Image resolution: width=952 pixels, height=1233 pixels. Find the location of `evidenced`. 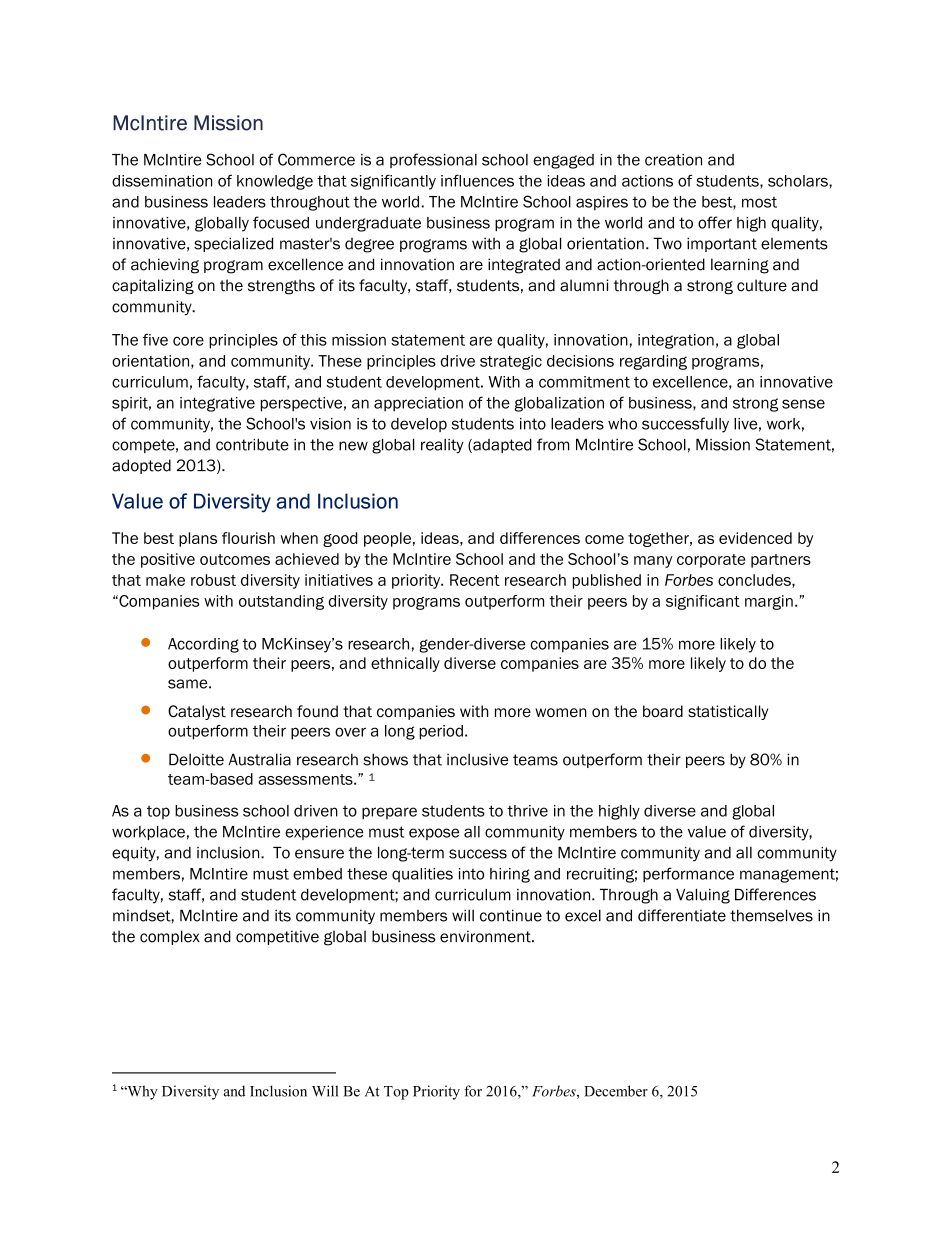

evidenced is located at coordinates (755, 538).
